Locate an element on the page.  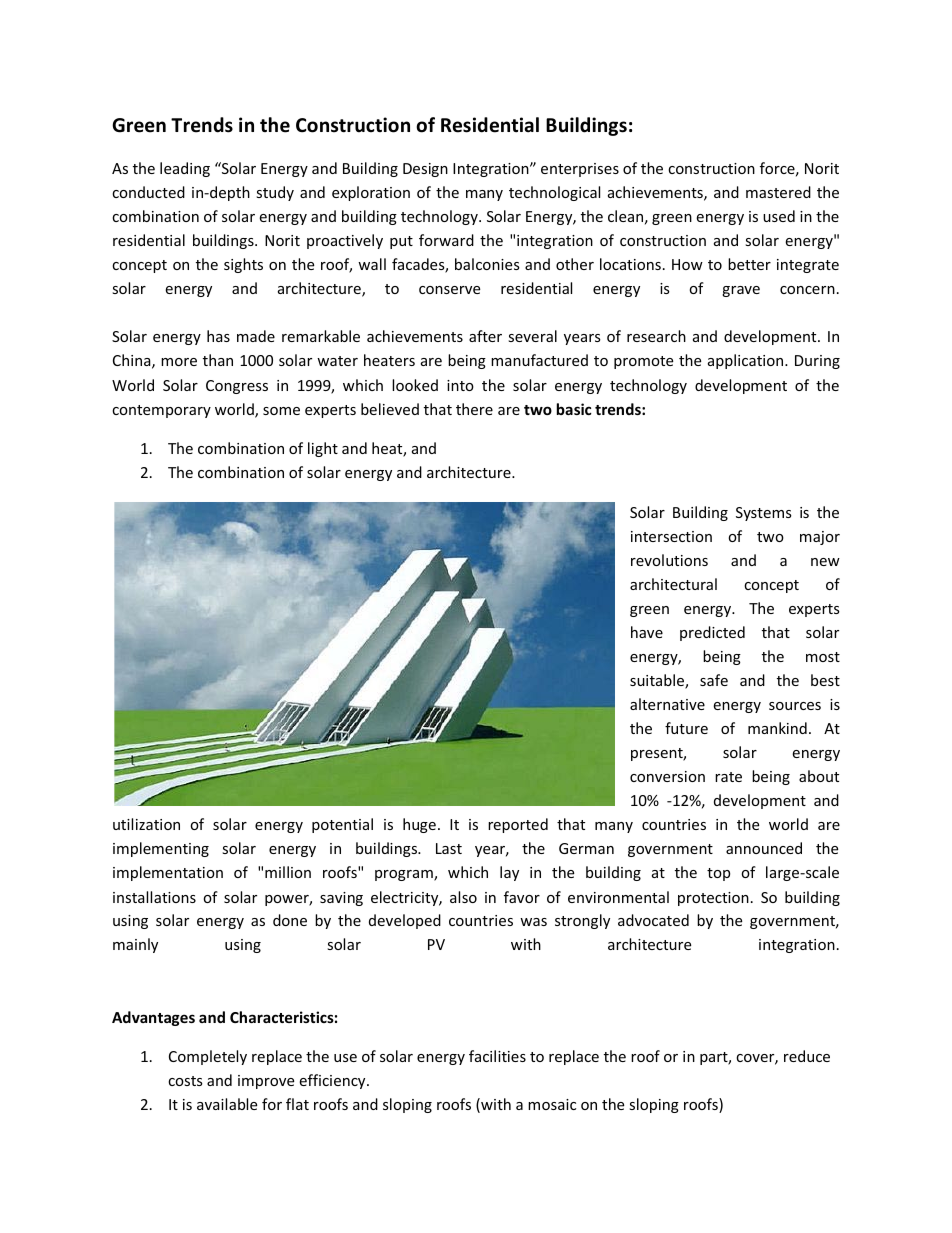
utilization is located at coordinates (146, 824).
